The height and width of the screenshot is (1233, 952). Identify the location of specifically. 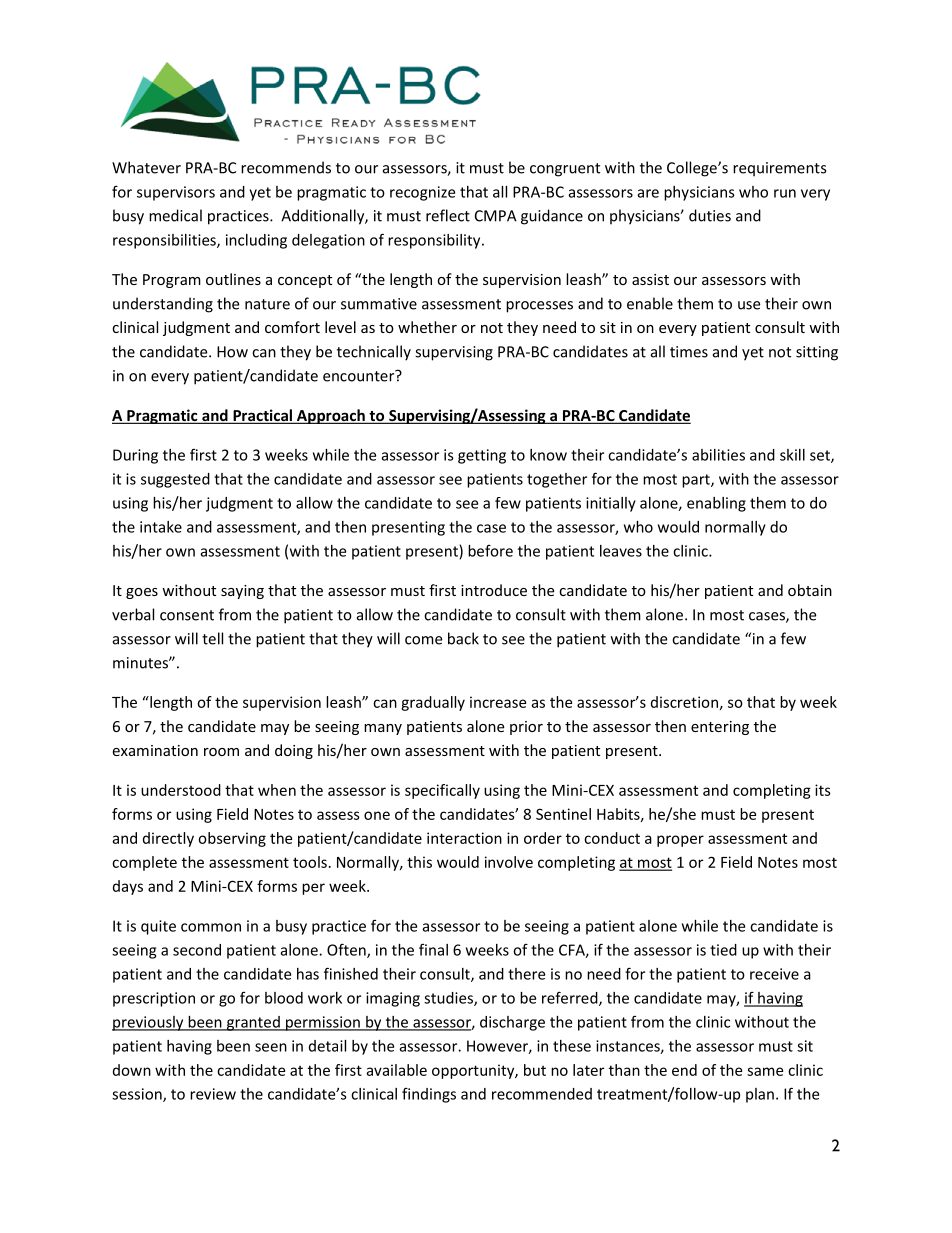
(442, 791).
